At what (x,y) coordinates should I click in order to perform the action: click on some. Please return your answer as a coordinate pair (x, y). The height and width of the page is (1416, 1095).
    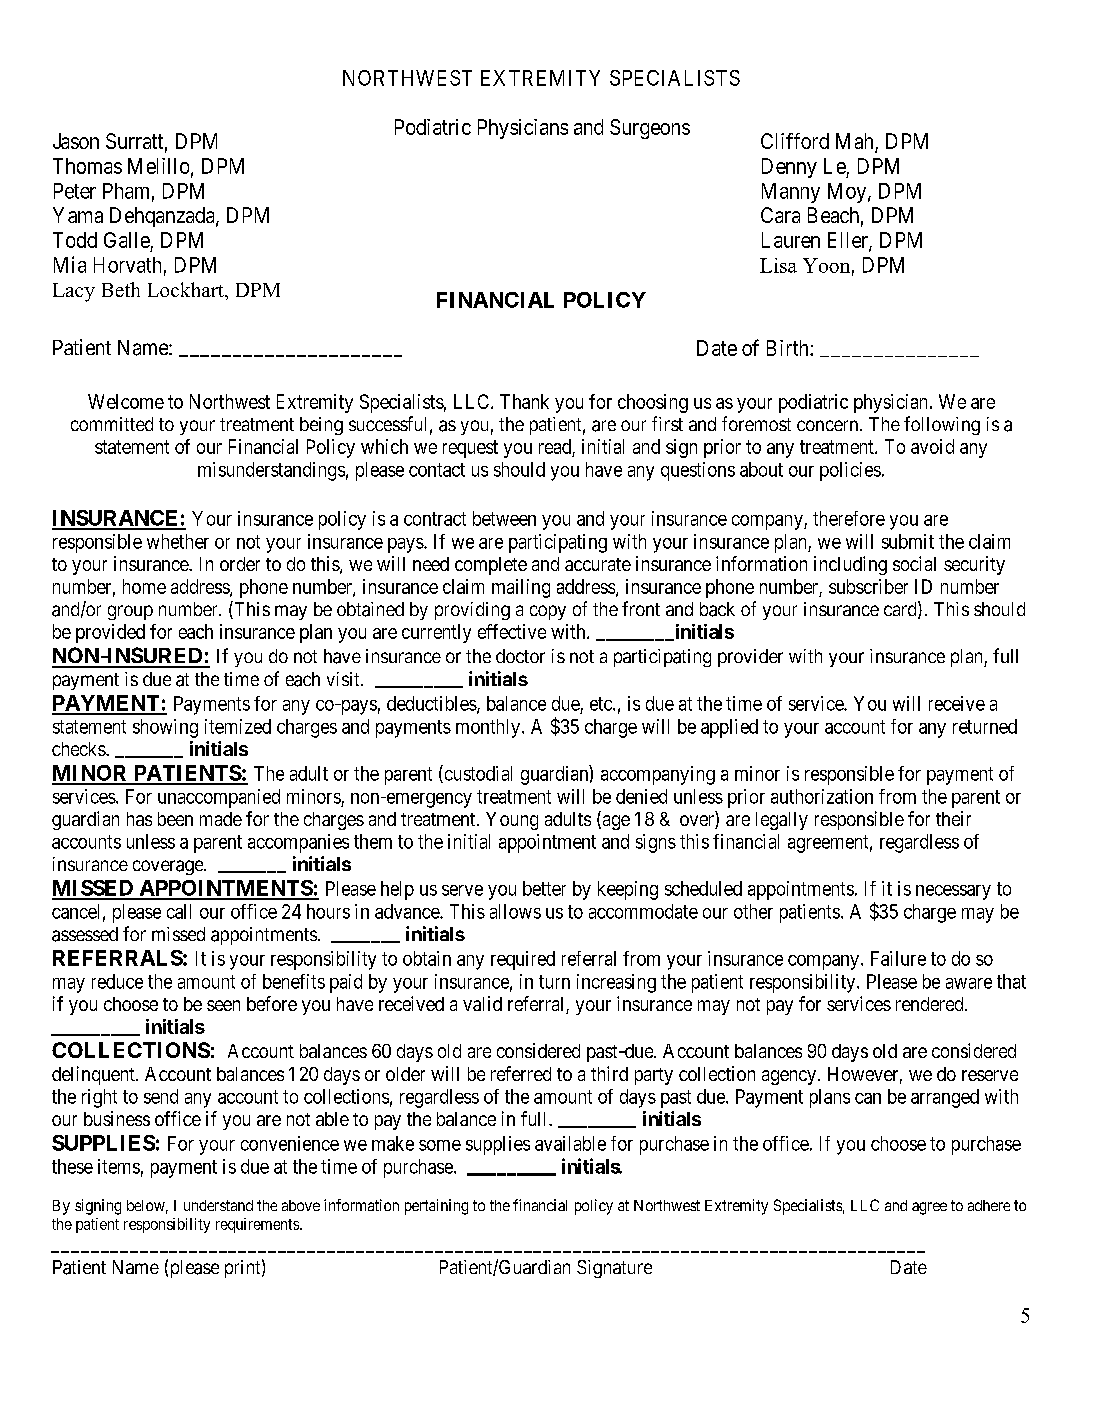
    Looking at the image, I should click on (440, 1145).
